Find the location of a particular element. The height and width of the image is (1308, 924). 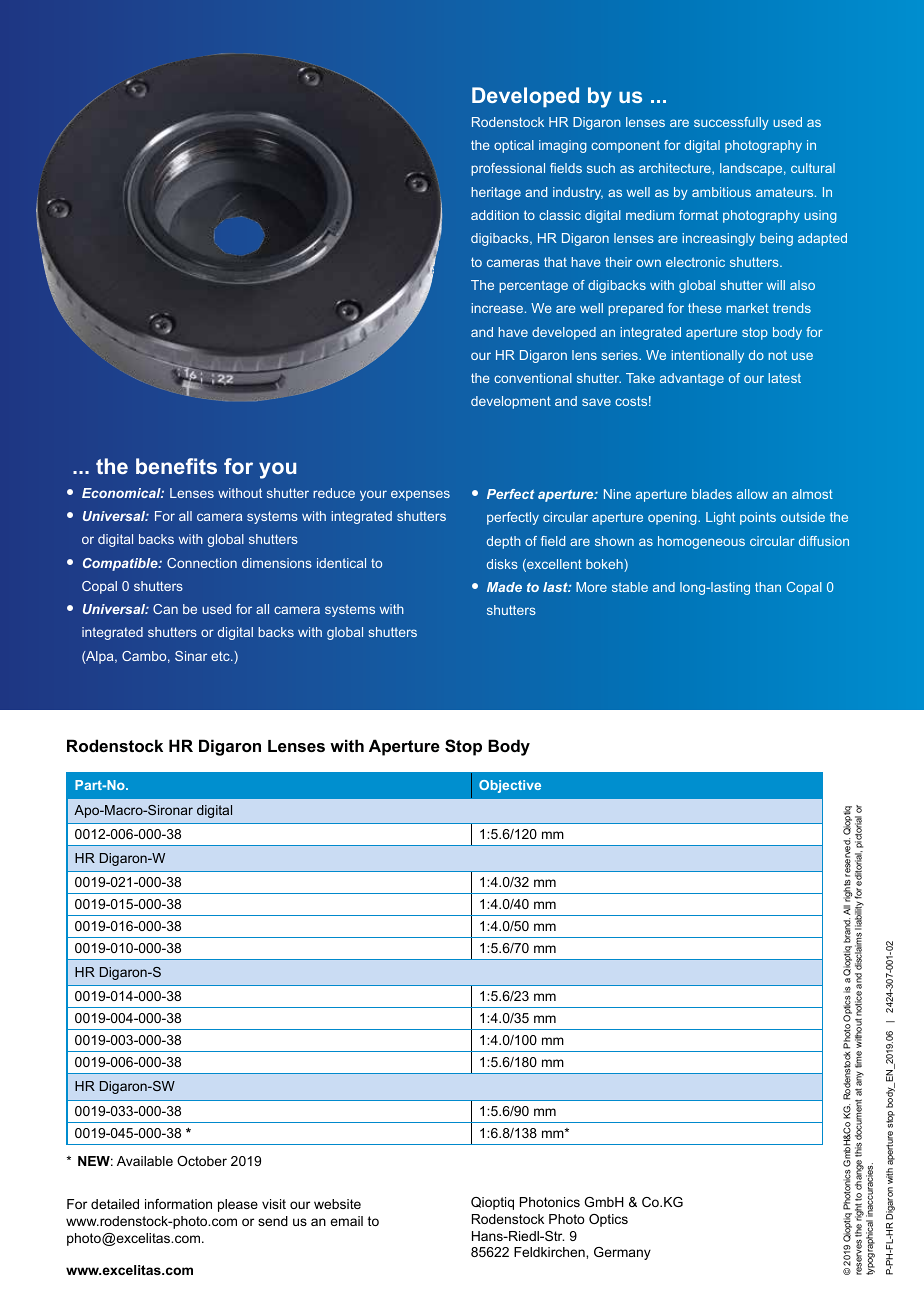

Germany is located at coordinates (622, 1253).
